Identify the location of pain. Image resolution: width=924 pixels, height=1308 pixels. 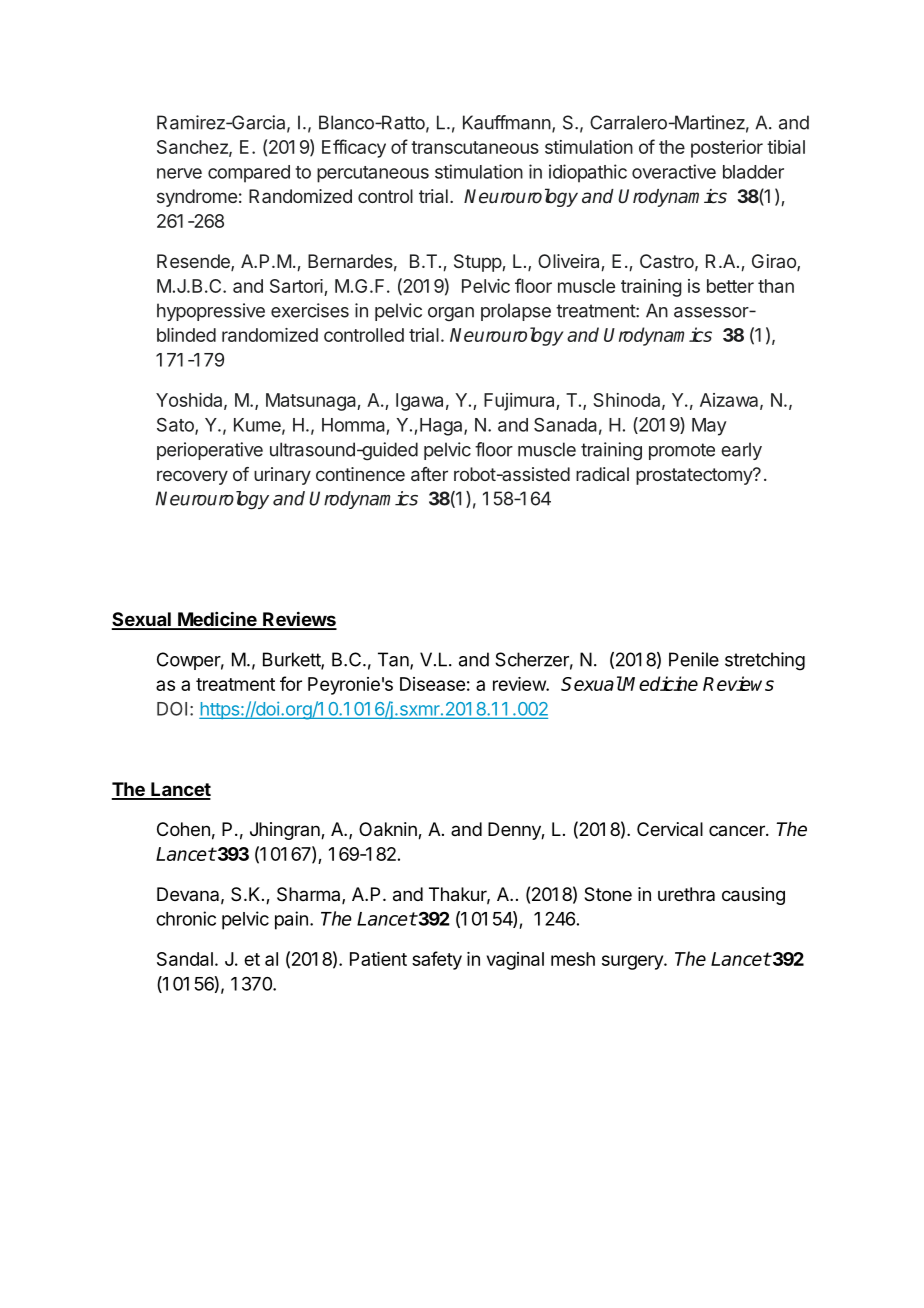
(291, 920).
